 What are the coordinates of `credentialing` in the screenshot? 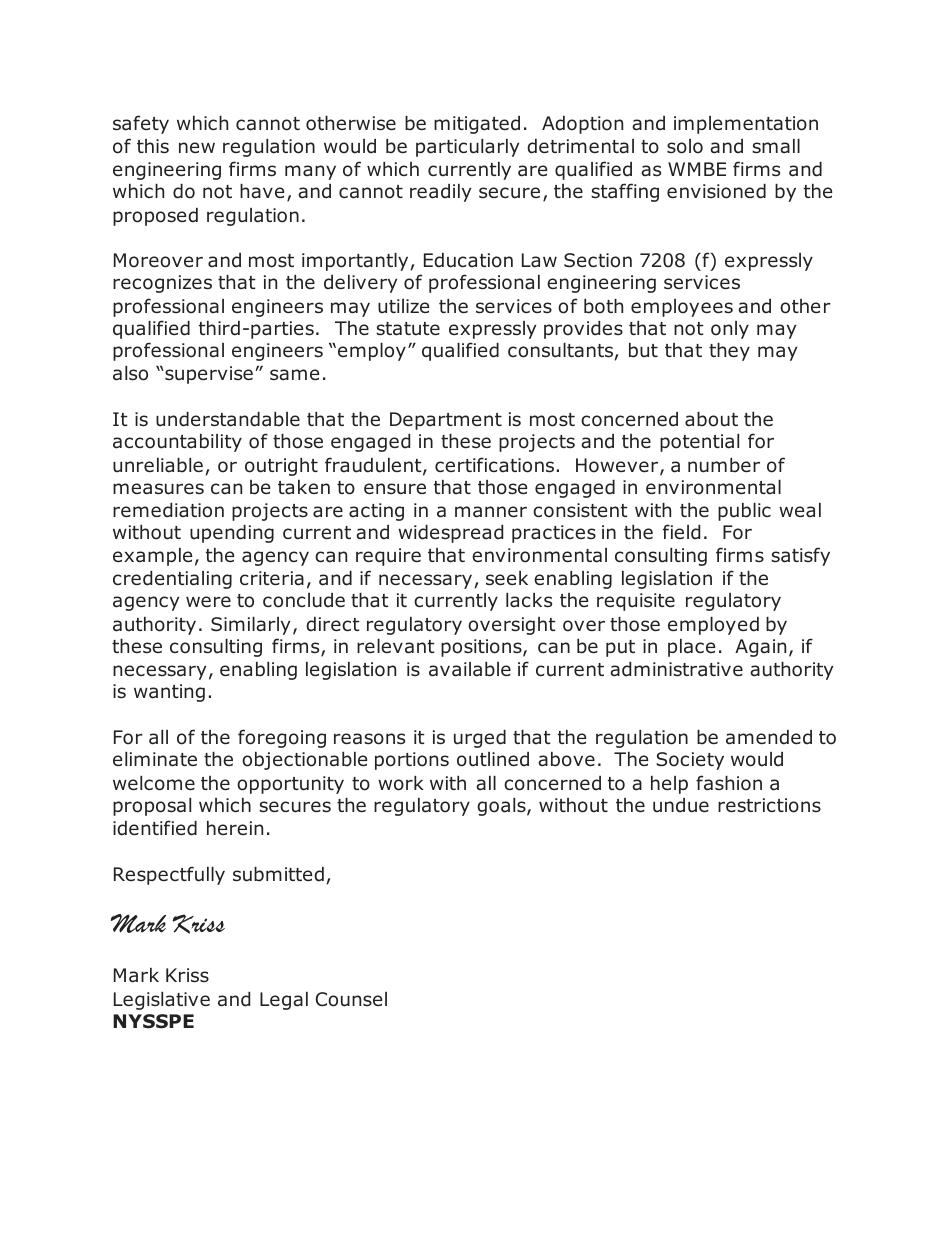 It's located at (172, 580).
